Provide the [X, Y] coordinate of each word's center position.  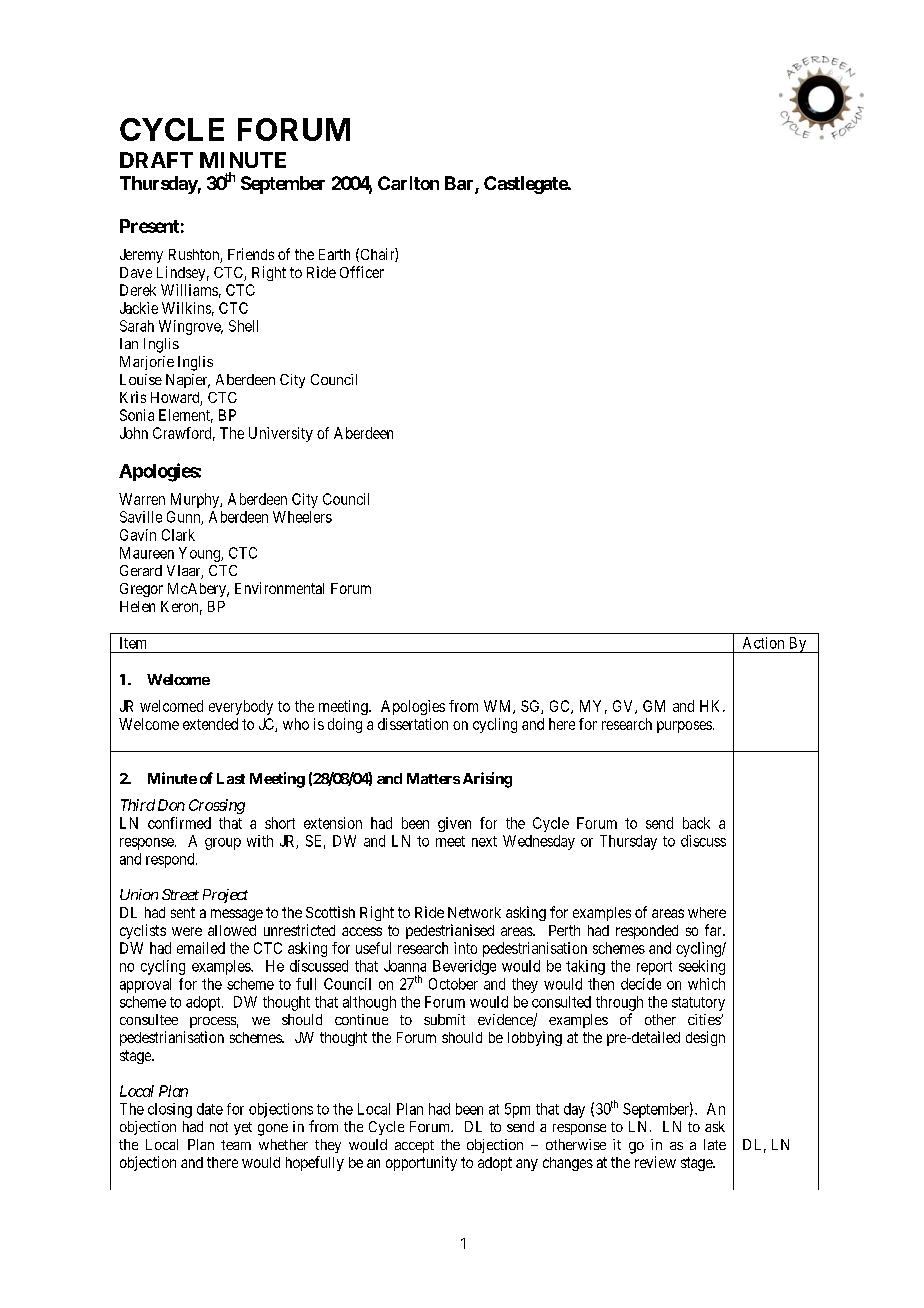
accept [414, 1146]
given [454, 824]
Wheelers [302, 517]
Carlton [408, 183]
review [655, 1162]
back [696, 823]
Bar [460, 184]
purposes [684, 727]
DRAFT [156, 160]
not [219, 1127]
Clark [178, 535]
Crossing [217, 806]
